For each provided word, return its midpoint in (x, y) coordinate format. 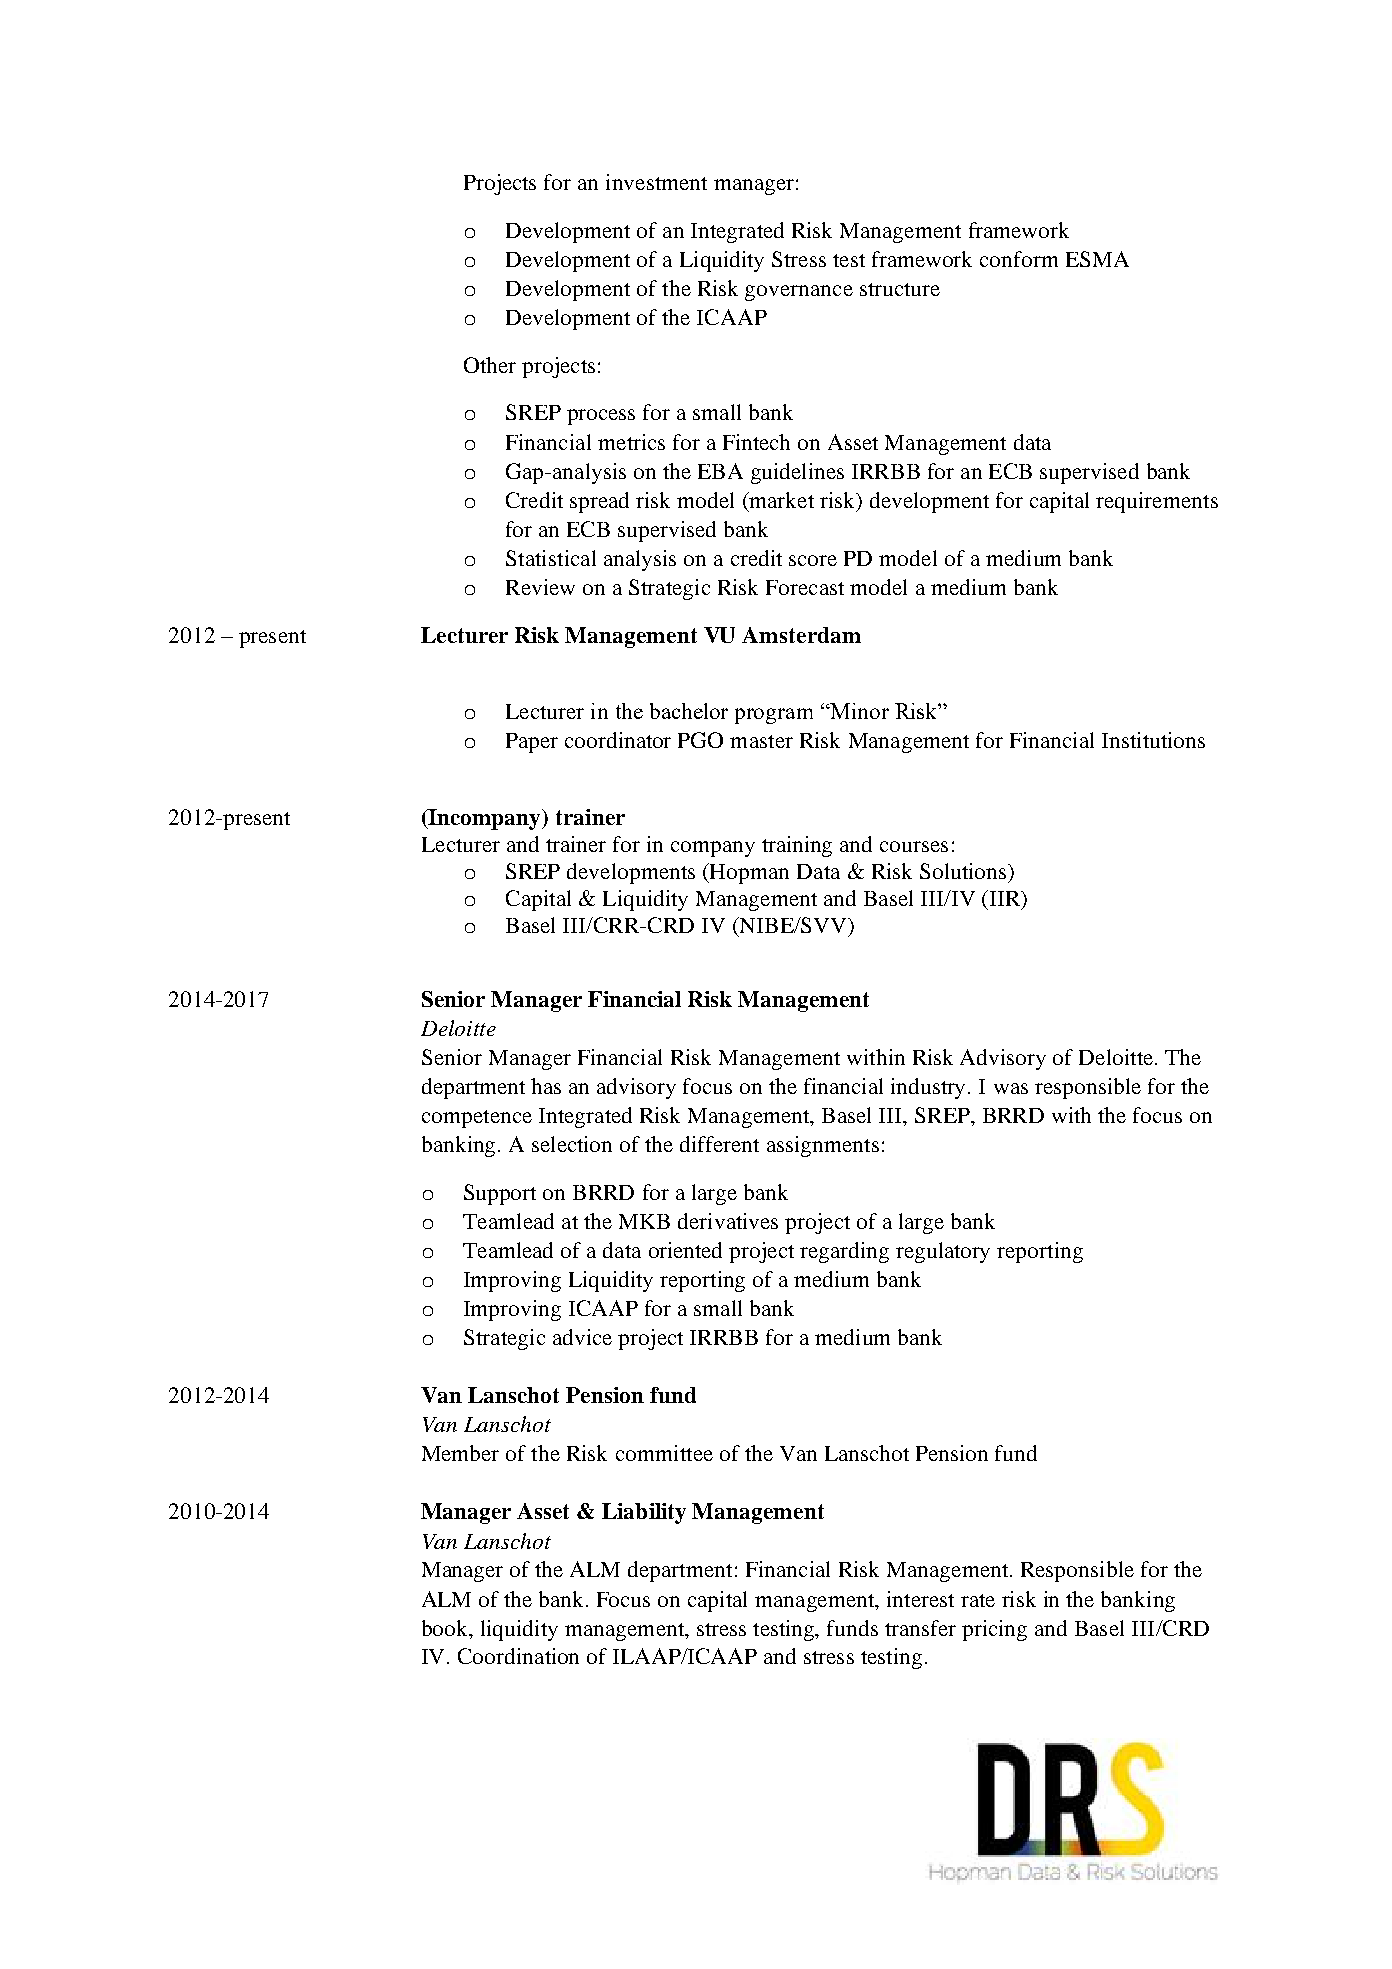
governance (799, 293)
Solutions (964, 871)
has (546, 1086)
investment (656, 182)
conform (1019, 259)
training (797, 846)
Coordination (518, 1656)
